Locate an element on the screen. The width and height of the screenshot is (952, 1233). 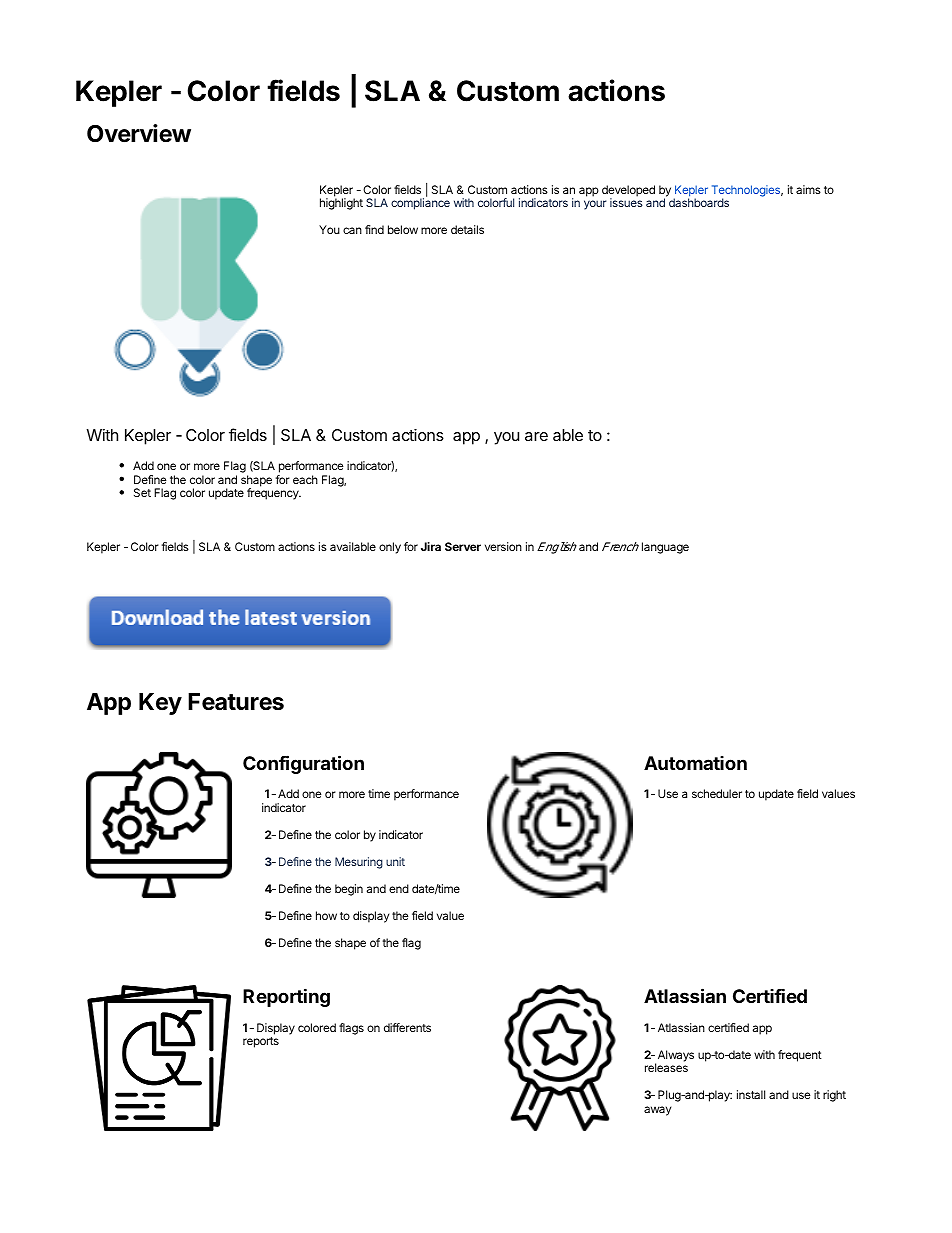
Overview is located at coordinates (139, 133).
